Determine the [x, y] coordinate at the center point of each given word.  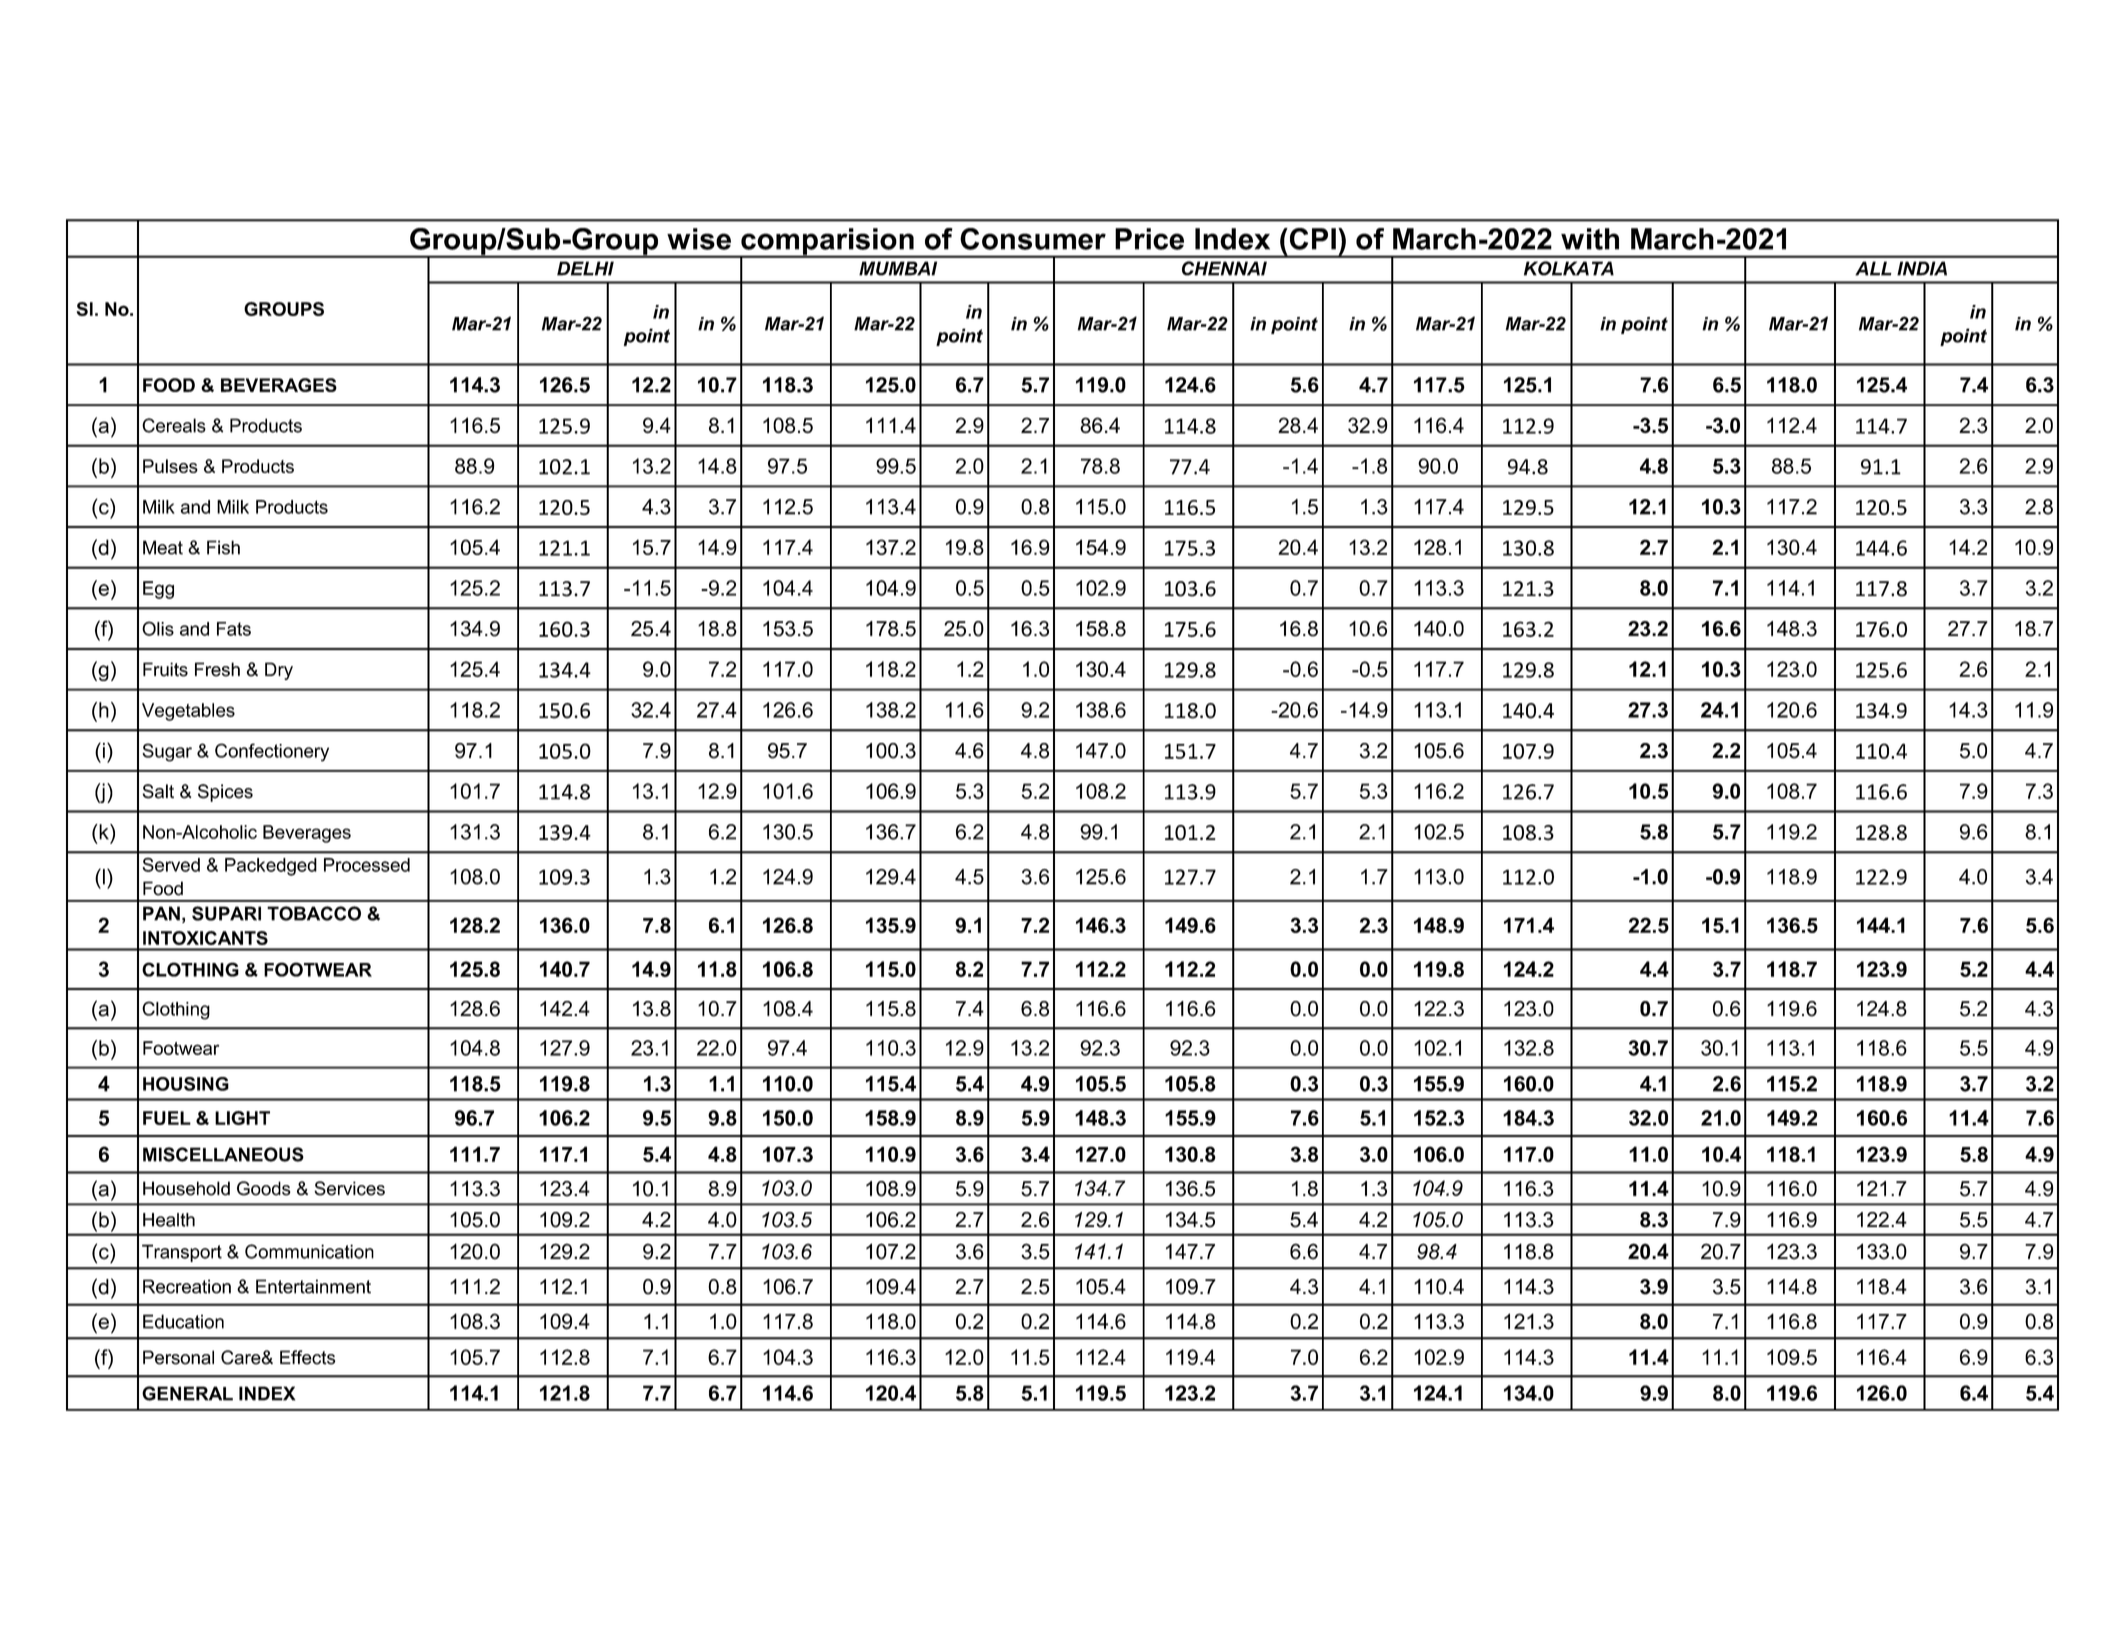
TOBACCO [314, 913]
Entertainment [313, 1286]
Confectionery [272, 752]
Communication [309, 1251]
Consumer [1033, 239]
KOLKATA [1569, 268]
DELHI [585, 268]
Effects [307, 1357]
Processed [367, 865]
